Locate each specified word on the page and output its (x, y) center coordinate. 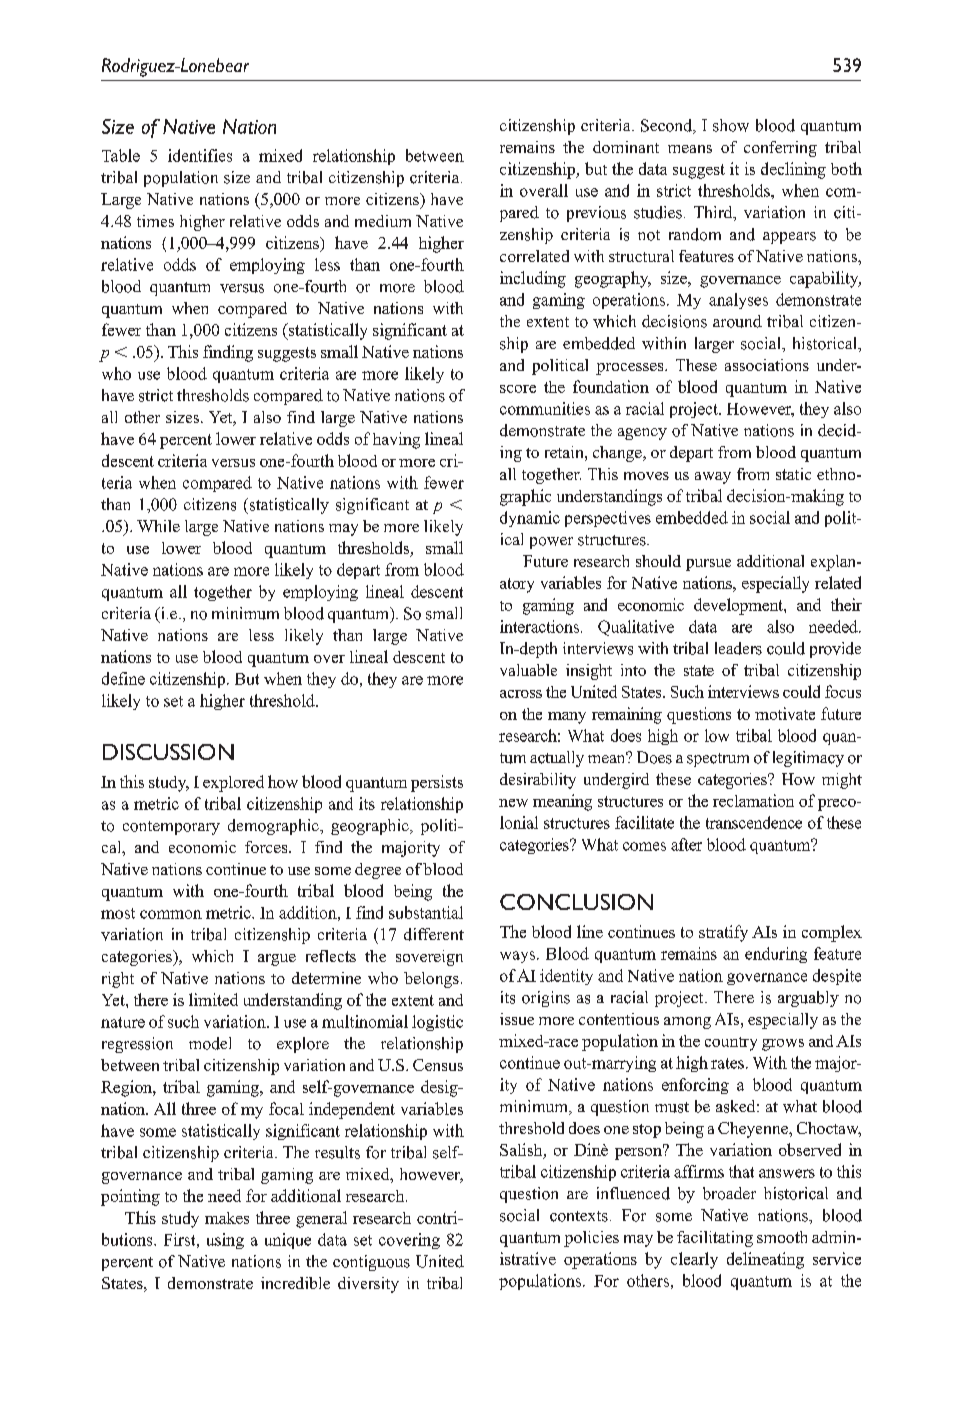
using (225, 1241)
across (521, 694)
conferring (780, 149)
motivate (785, 713)
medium (383, 221)
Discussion (168, 752)
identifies (200, 155)
